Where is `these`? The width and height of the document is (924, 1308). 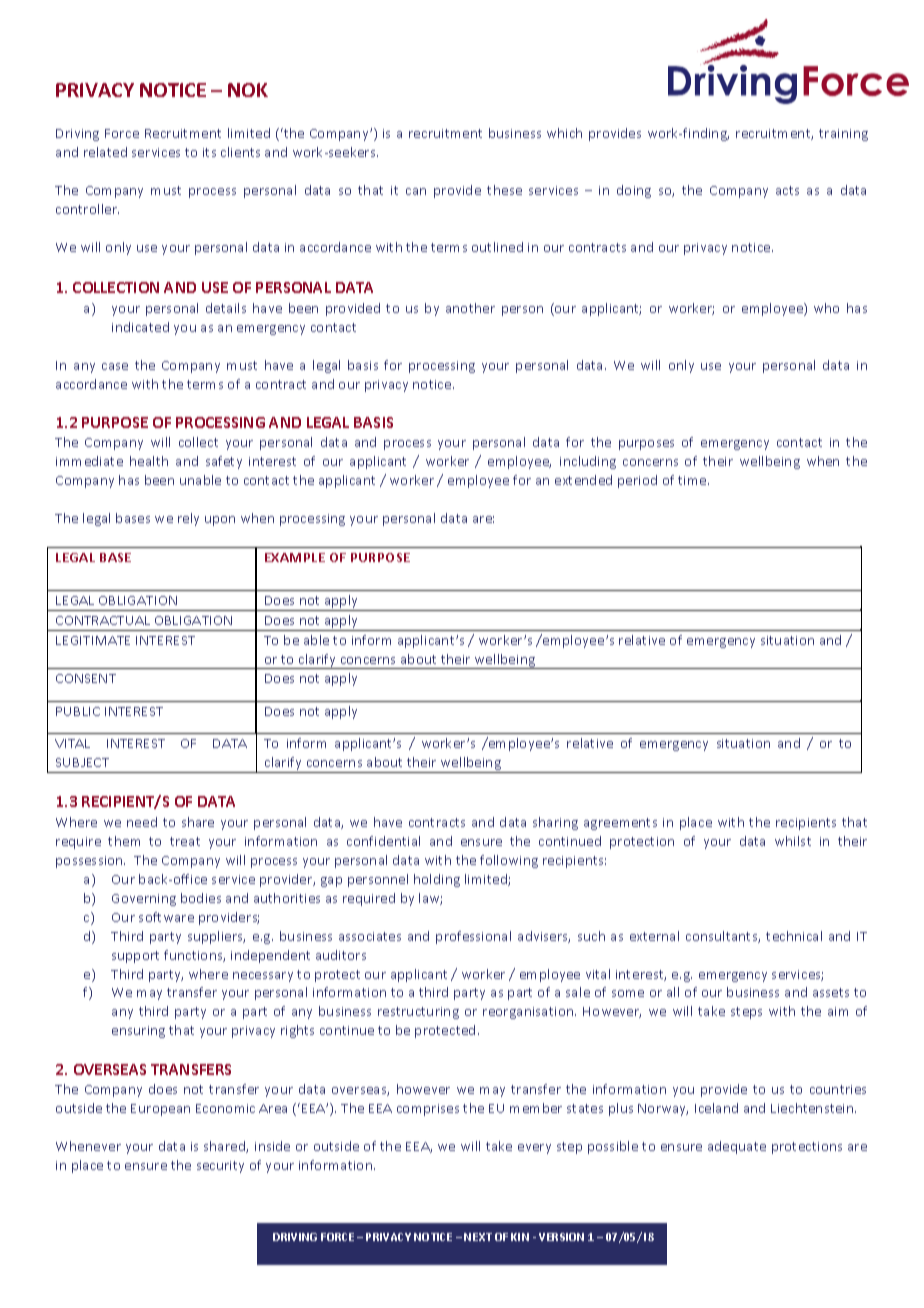 these is located at coordinates (504, 190).
